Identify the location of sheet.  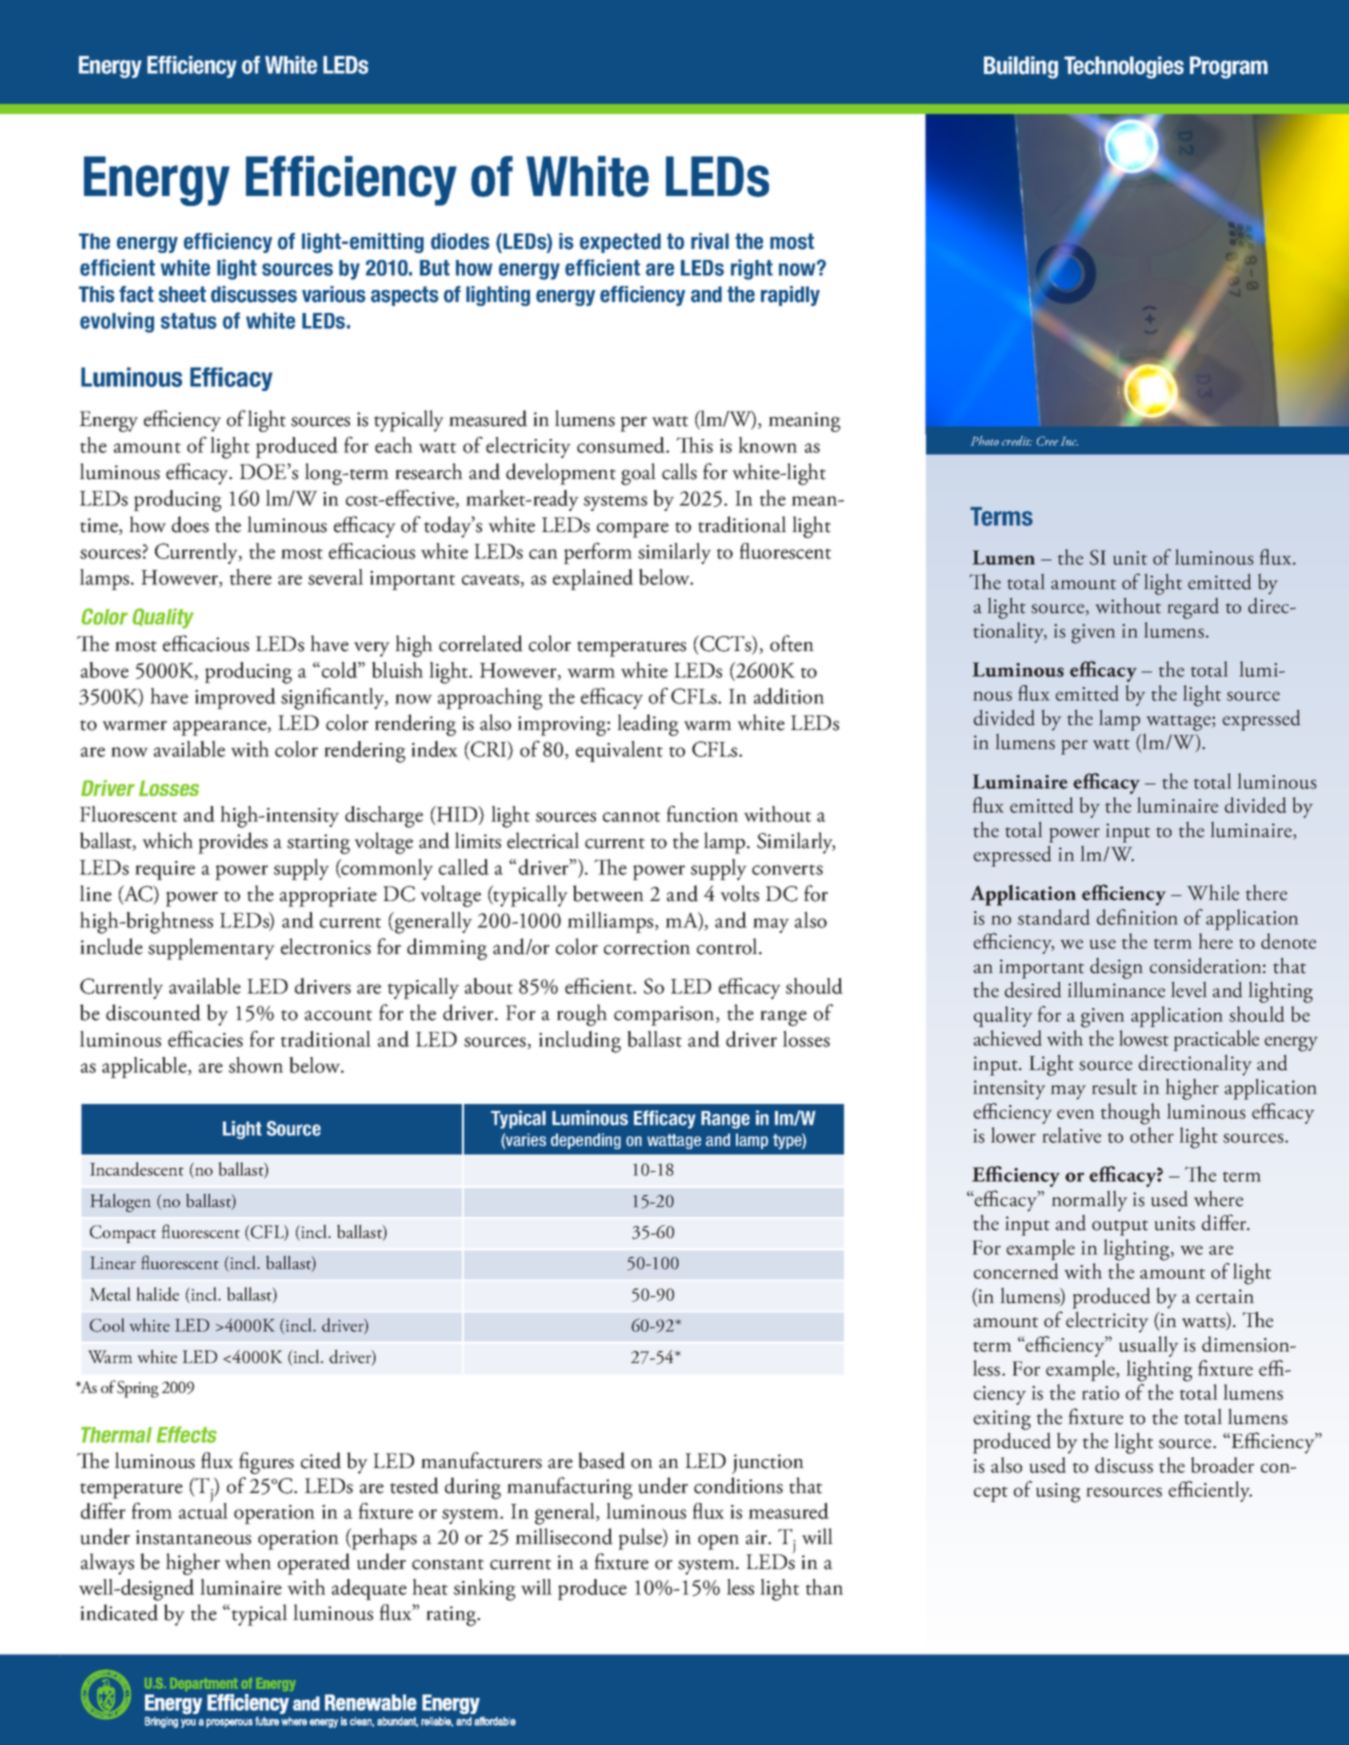
(182, 294).
